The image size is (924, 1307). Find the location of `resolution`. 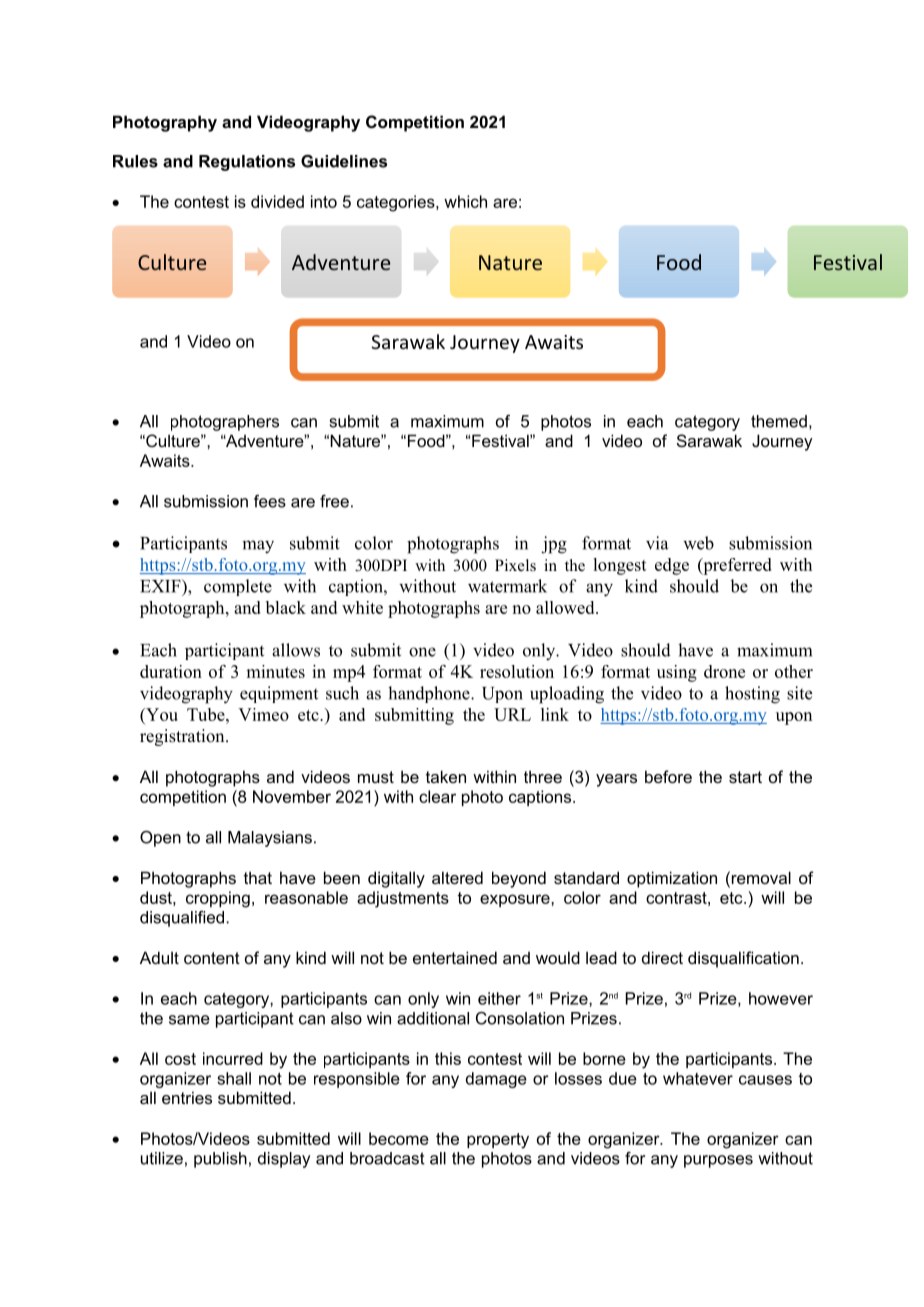

resolution is located at coordinates (517, 671).
